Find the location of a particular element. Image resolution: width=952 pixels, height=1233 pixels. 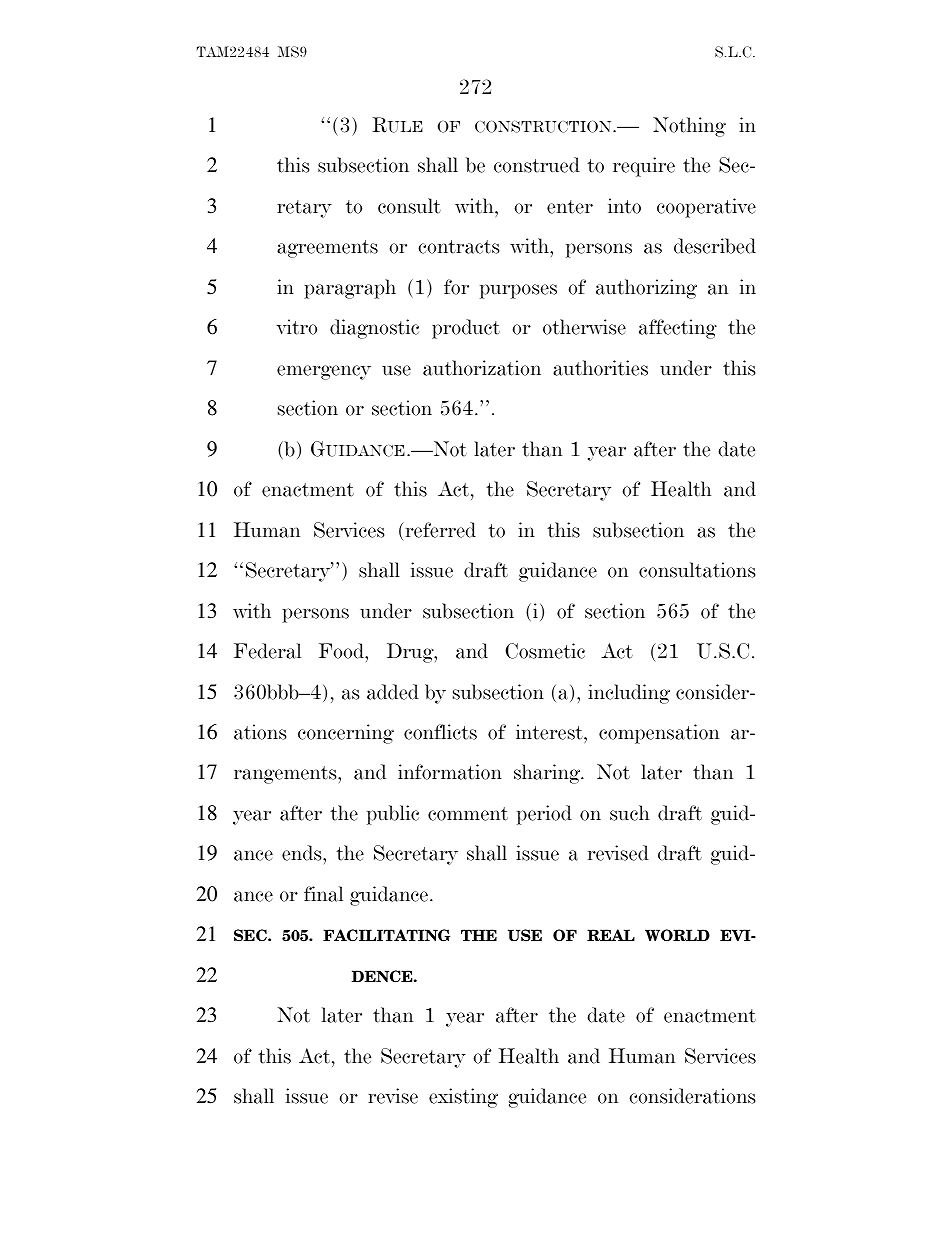

authorities is located at coordinates (600, 368).
